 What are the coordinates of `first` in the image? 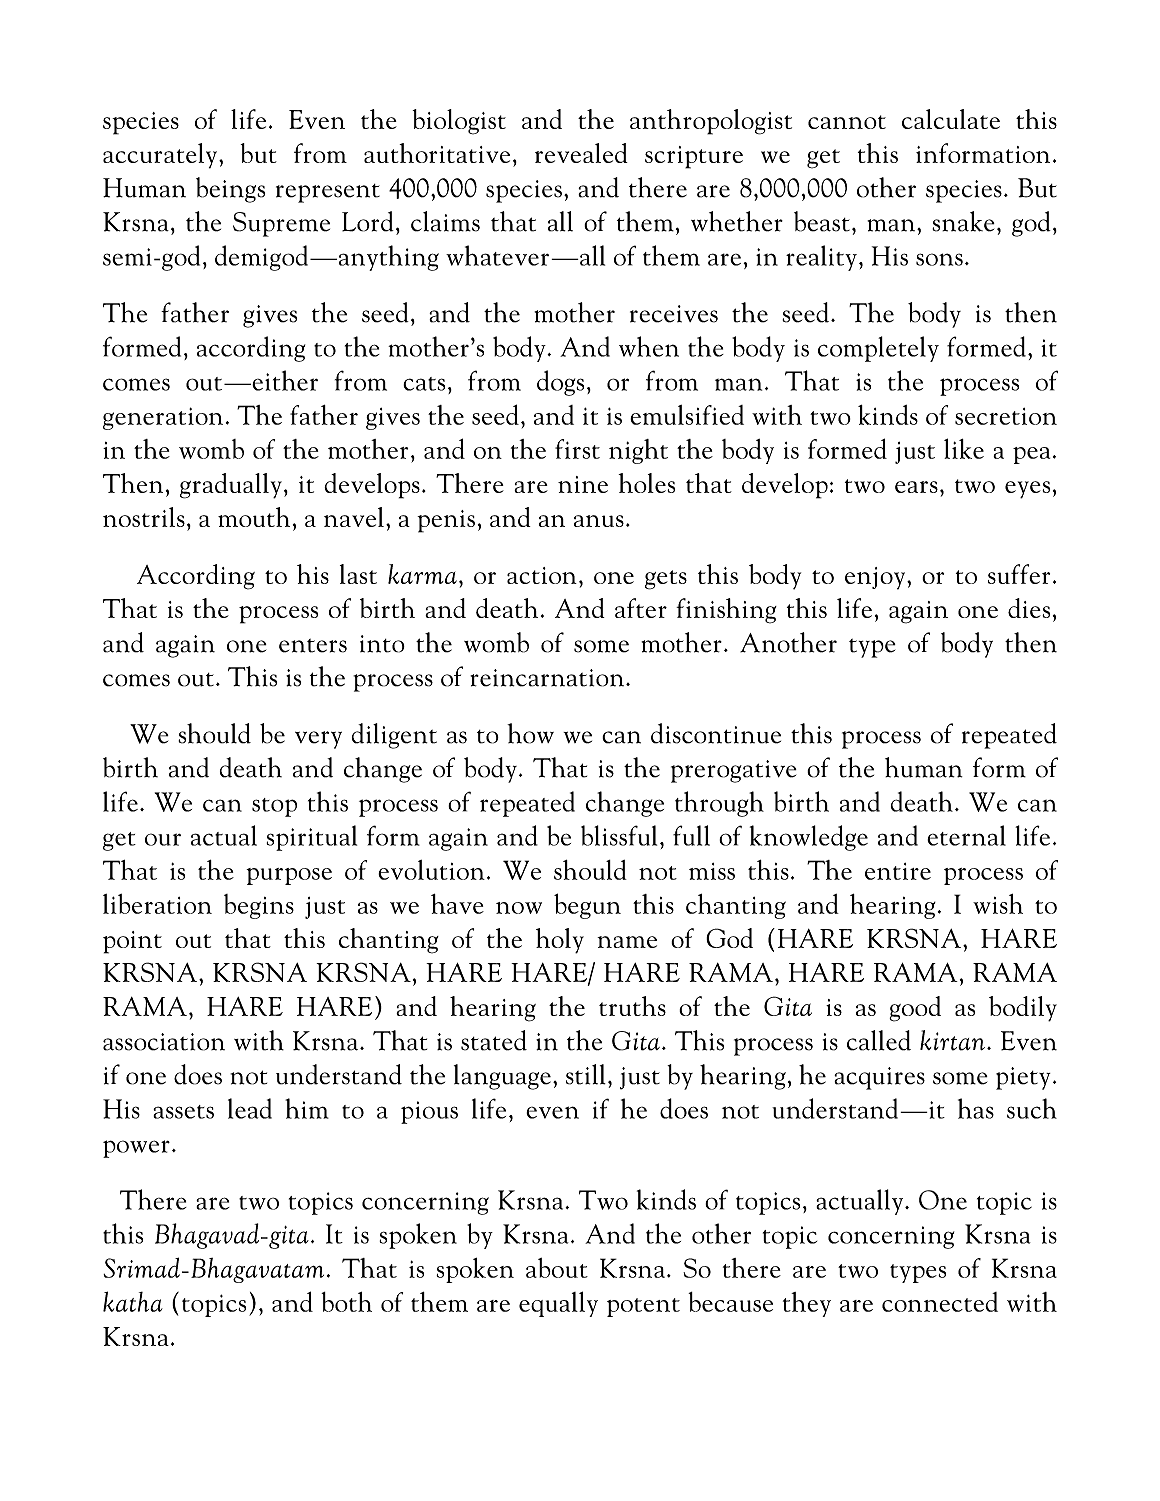 It's located at (577, 449).
